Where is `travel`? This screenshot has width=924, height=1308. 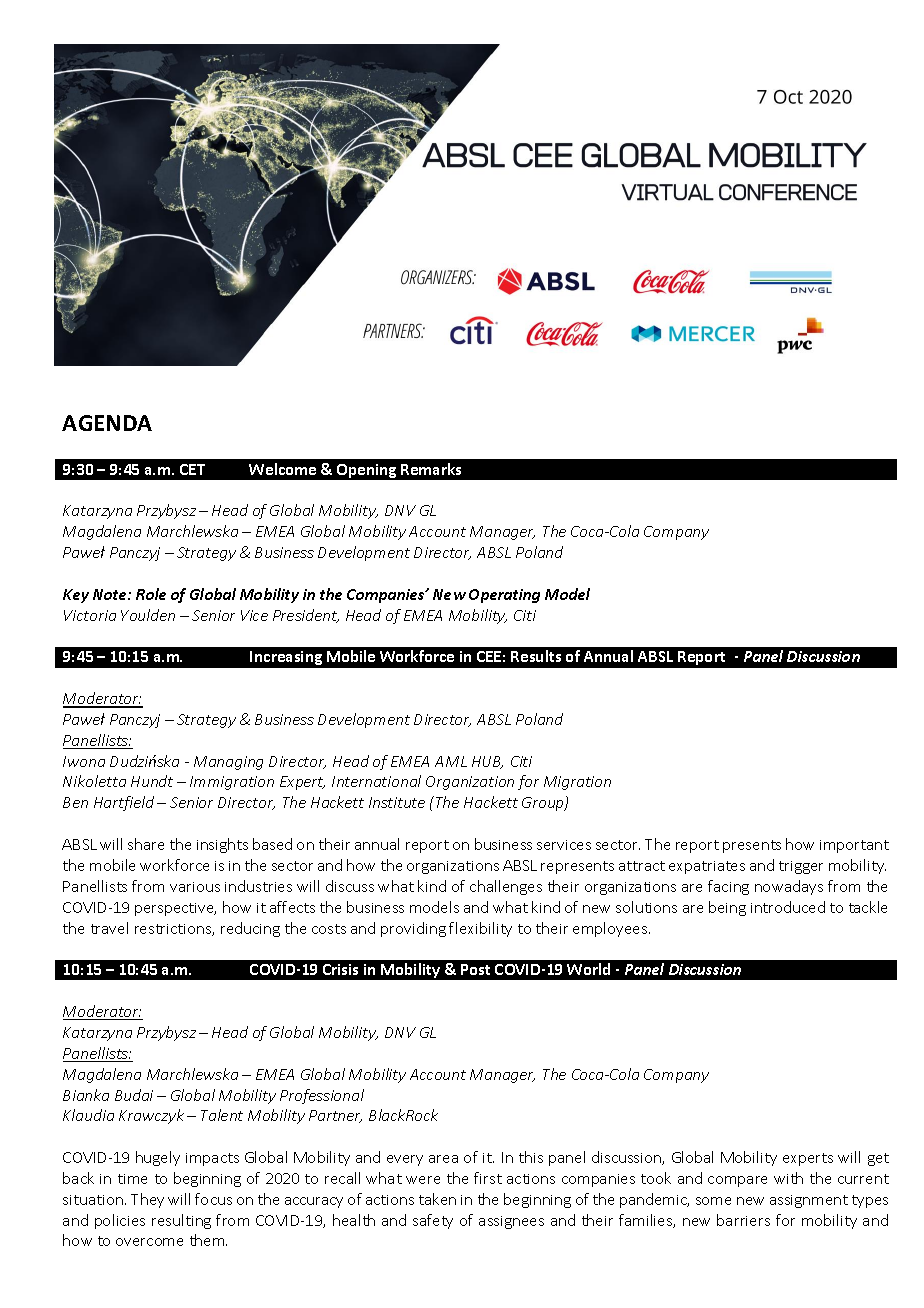 travel is located at coordinates (109, 928).
